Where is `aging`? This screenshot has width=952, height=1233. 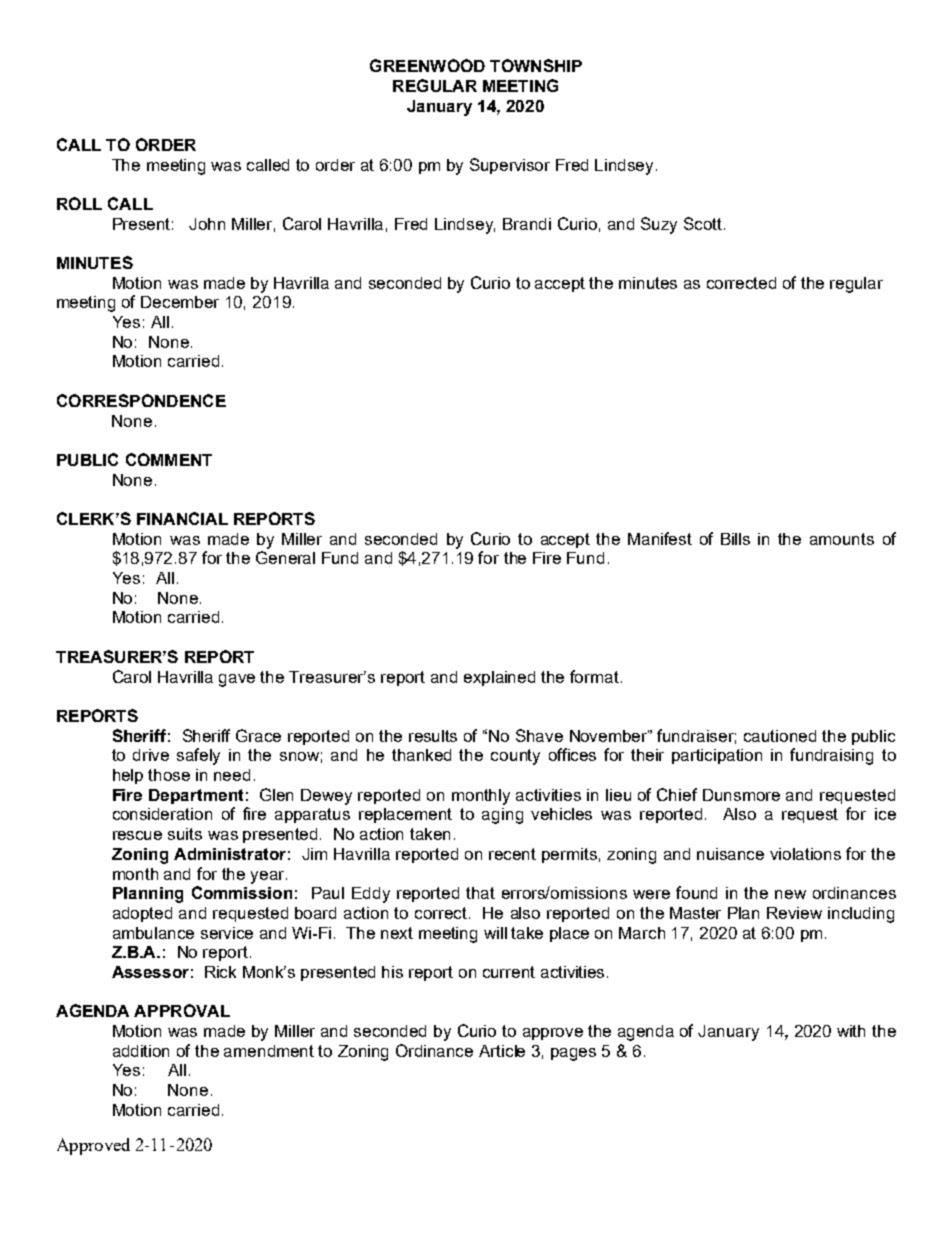 aging is located at coordinates (502, 816).
